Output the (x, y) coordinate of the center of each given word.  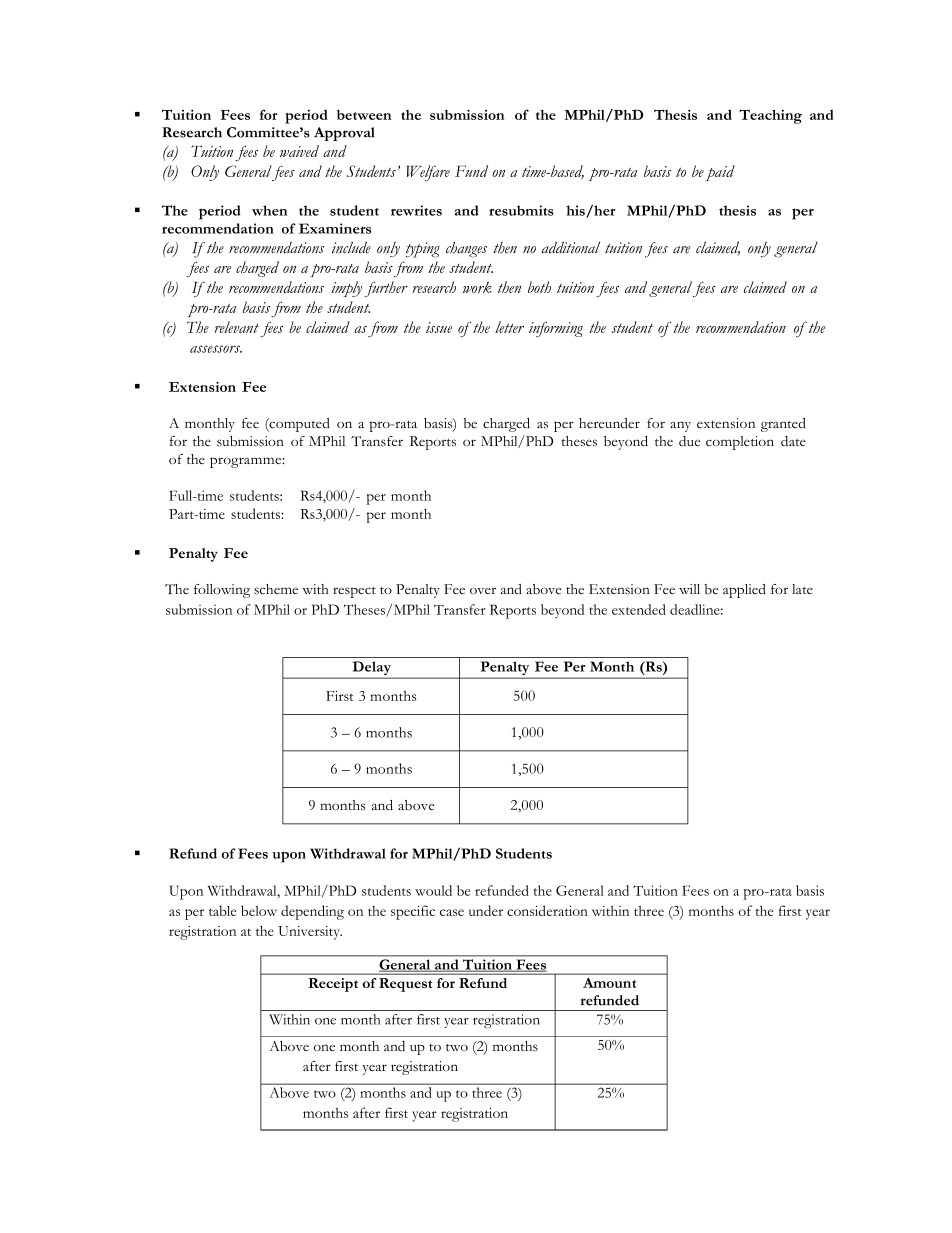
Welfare (428, 173)
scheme (276, 589)
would (433, 890)
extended (639, 609)
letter (509, 327)
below (259, 910)
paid (720, 173)
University (310, 933)
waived (299, 151)
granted (783, 425)
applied (744, 591)
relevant (236, 327)
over (483, 590)
